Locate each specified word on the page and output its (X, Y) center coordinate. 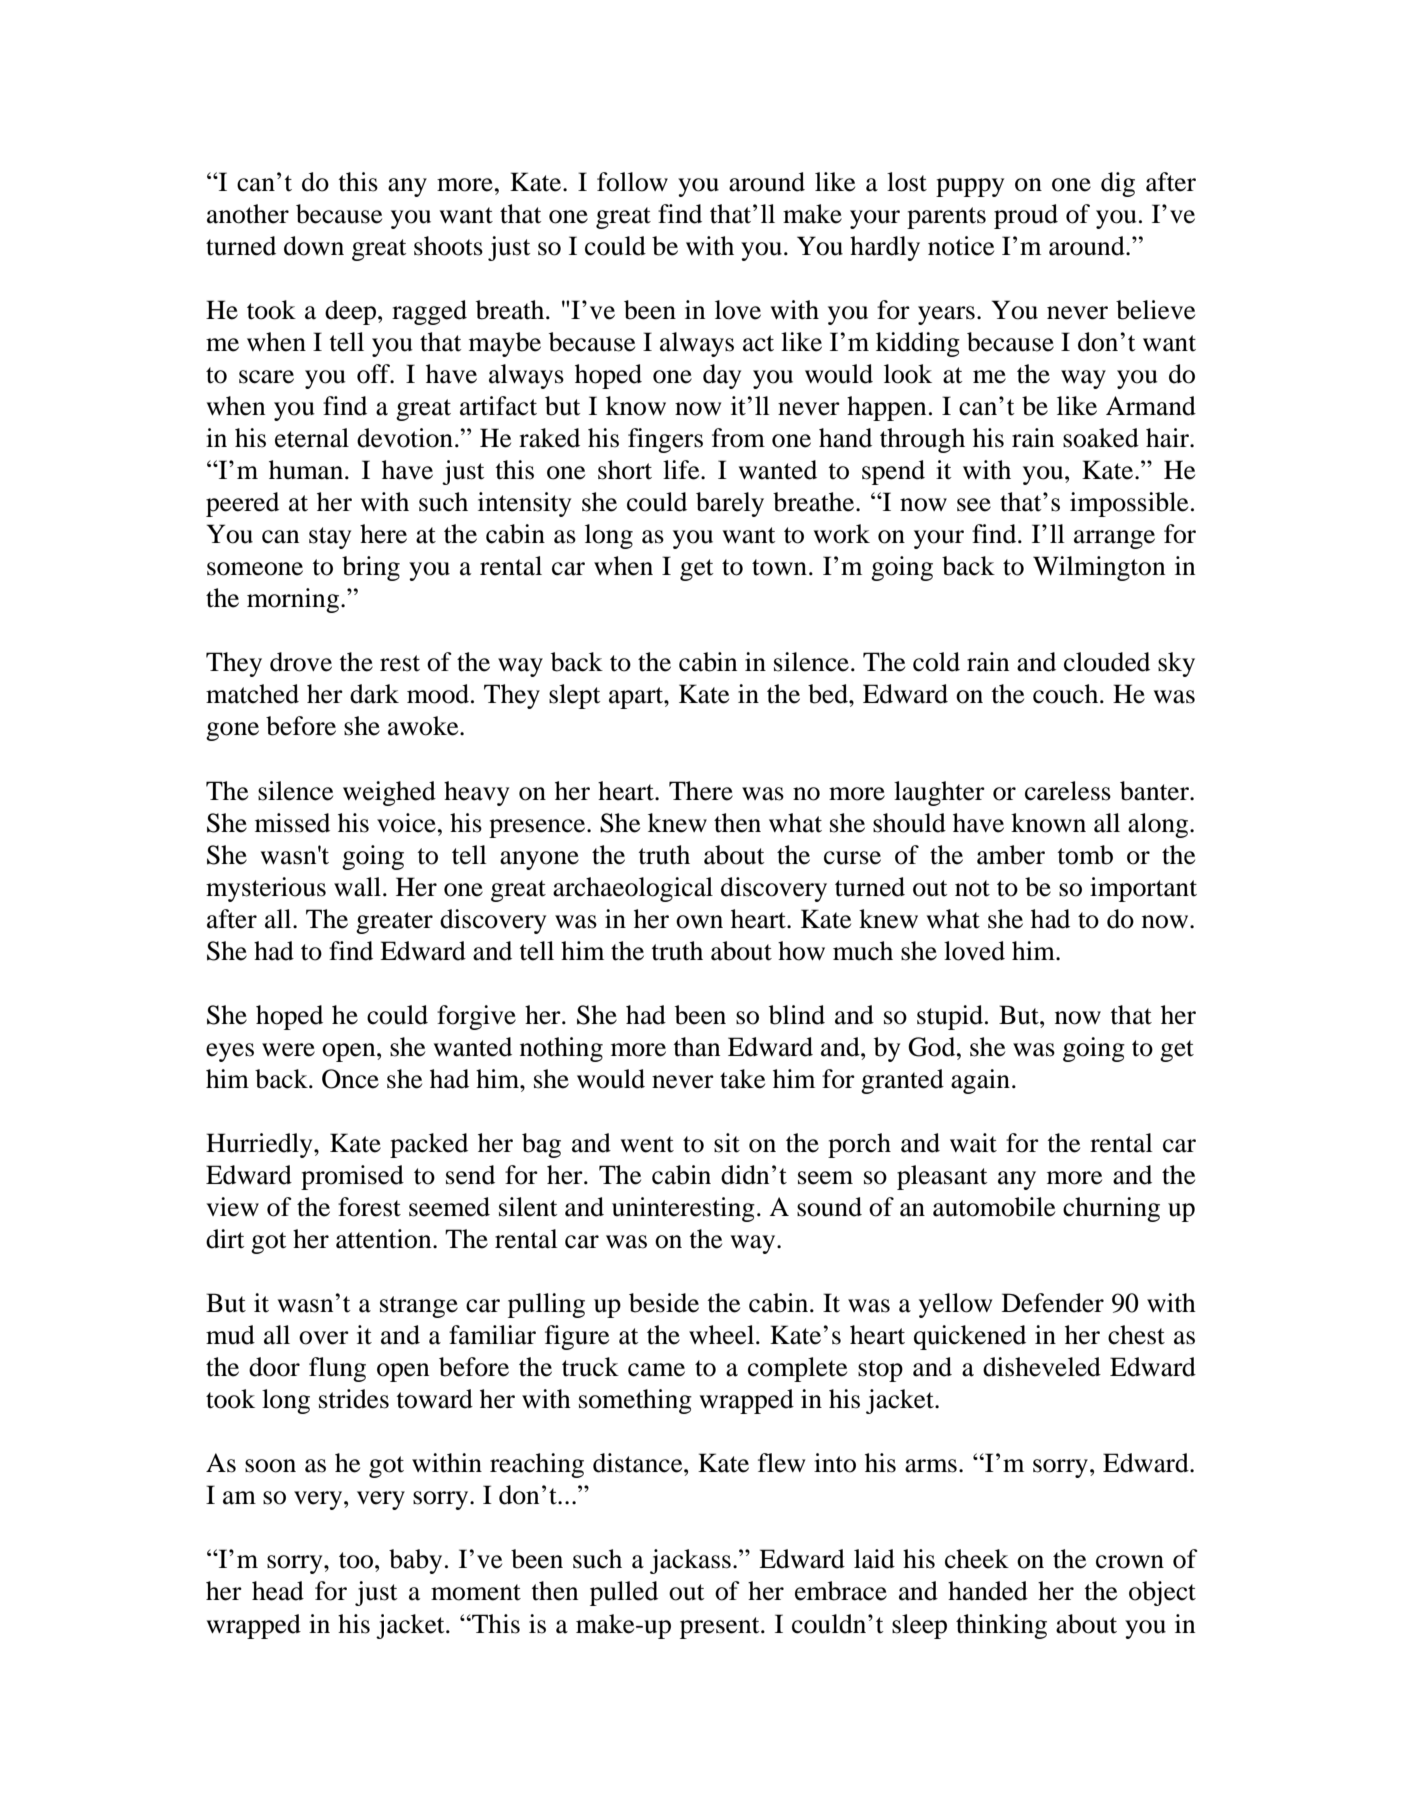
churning (1111, 1209)
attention (385, 1239)
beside (664, 1303)
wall (357, 887)
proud (1026, 216)
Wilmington (1099, 568)
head (278, 1591)
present (721, 1628)
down (314, 246)
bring (371, 568)
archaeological (633, 889)
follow (632, 182)
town (779, 567)
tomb (1085, 855)
